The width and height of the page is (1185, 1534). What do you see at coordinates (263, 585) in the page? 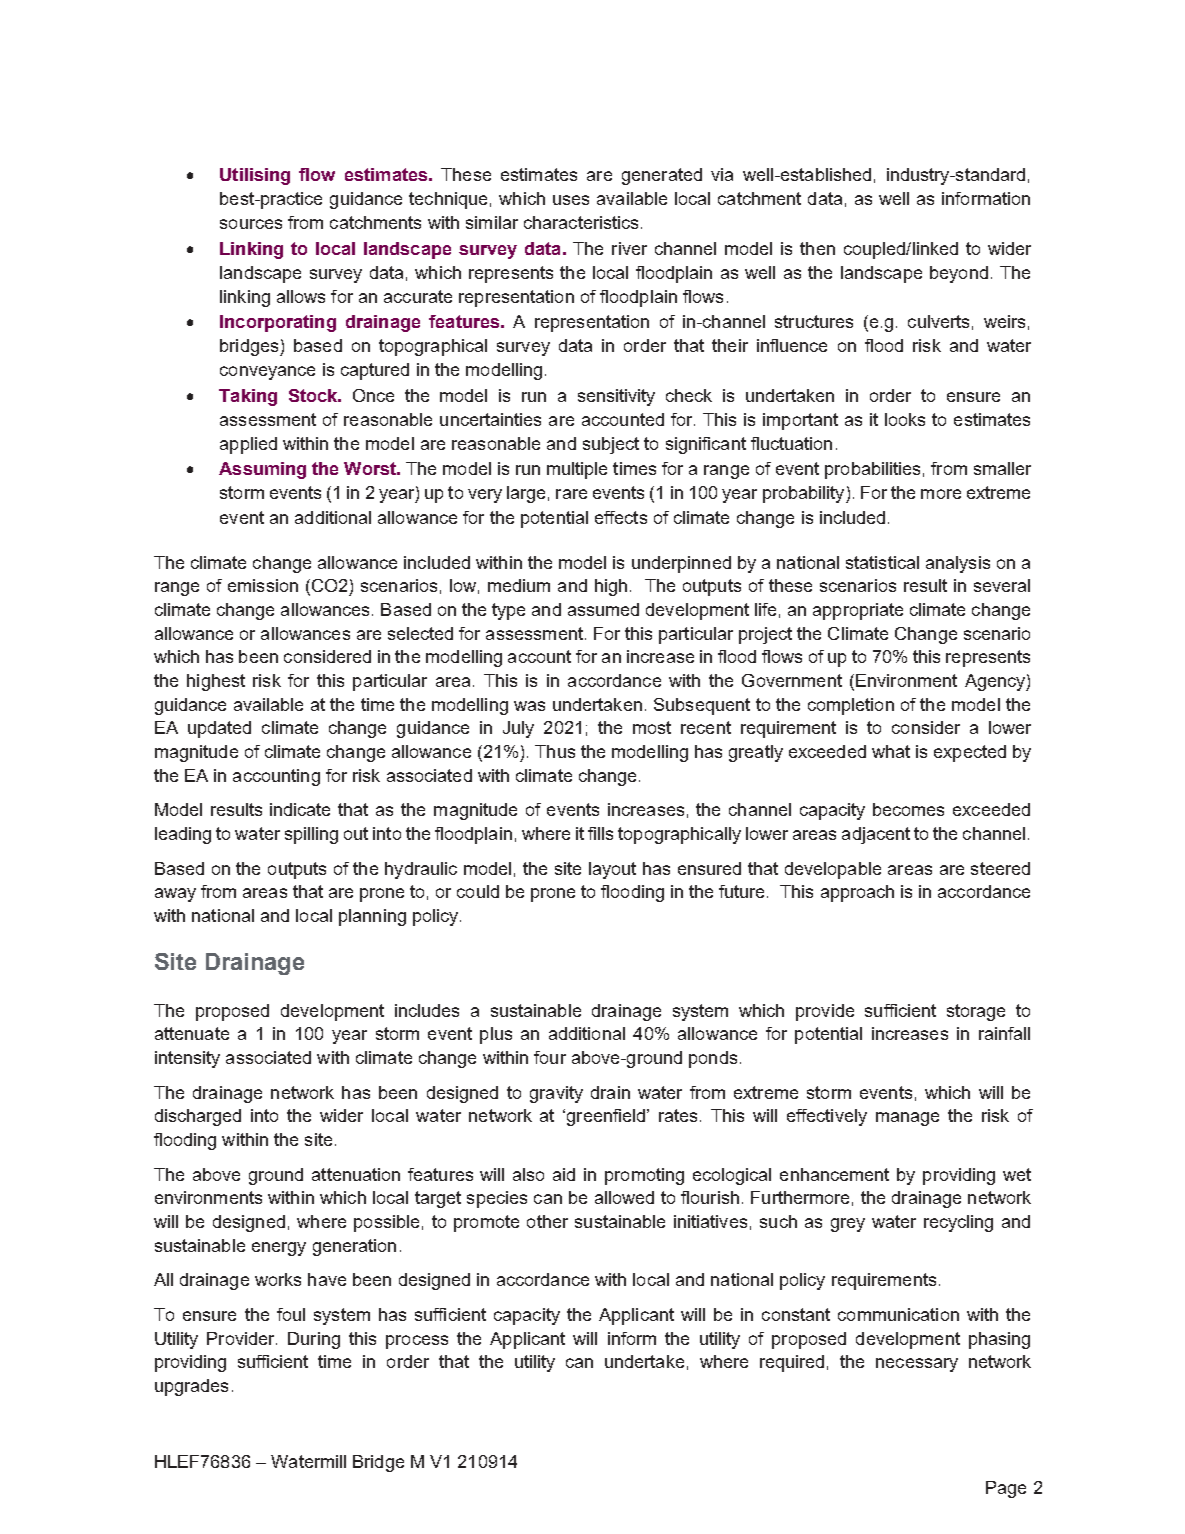
I see `emission` at bounding box center [263, 585].
